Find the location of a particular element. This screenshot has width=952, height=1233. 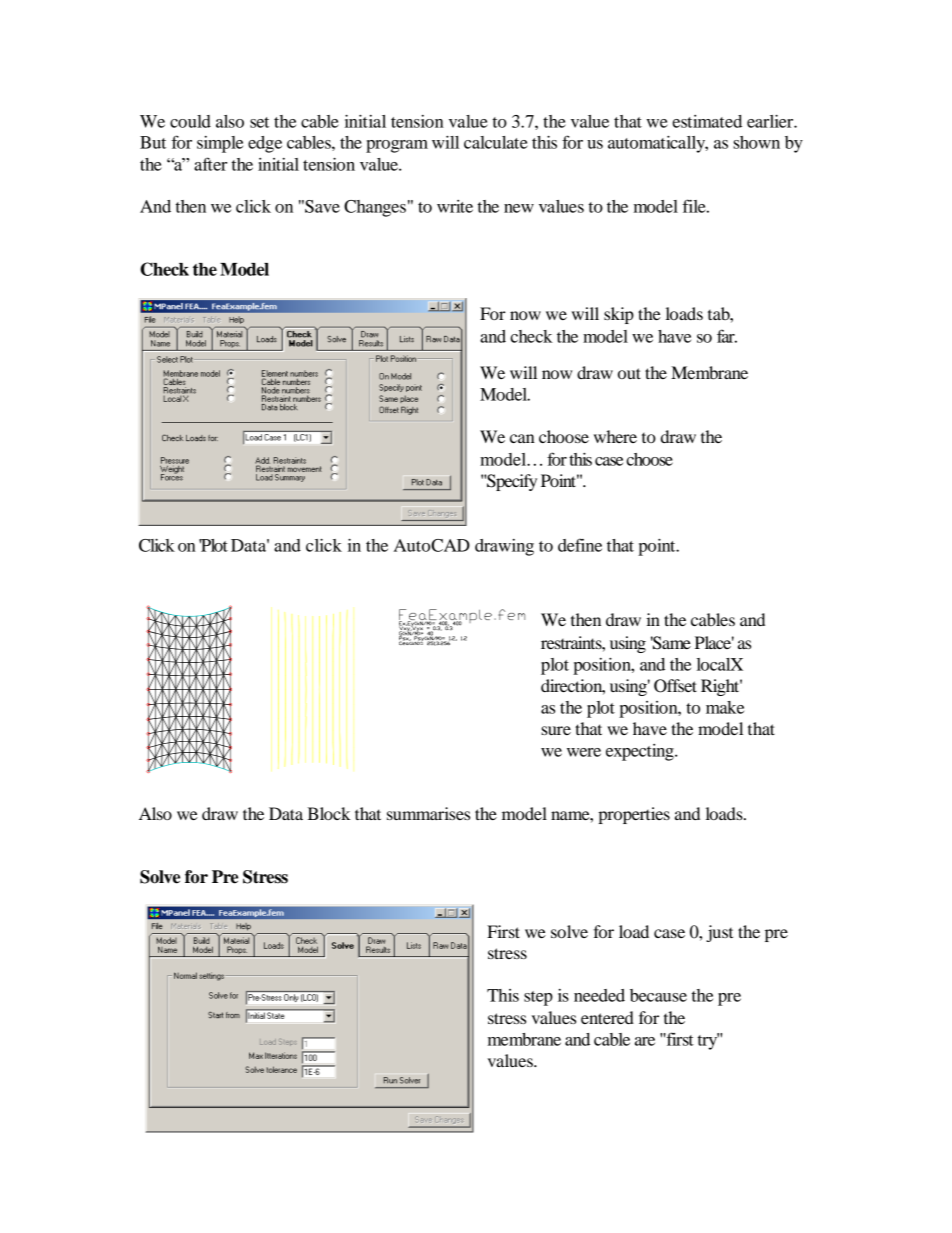

Offset is located at coordinates (675, 686).
